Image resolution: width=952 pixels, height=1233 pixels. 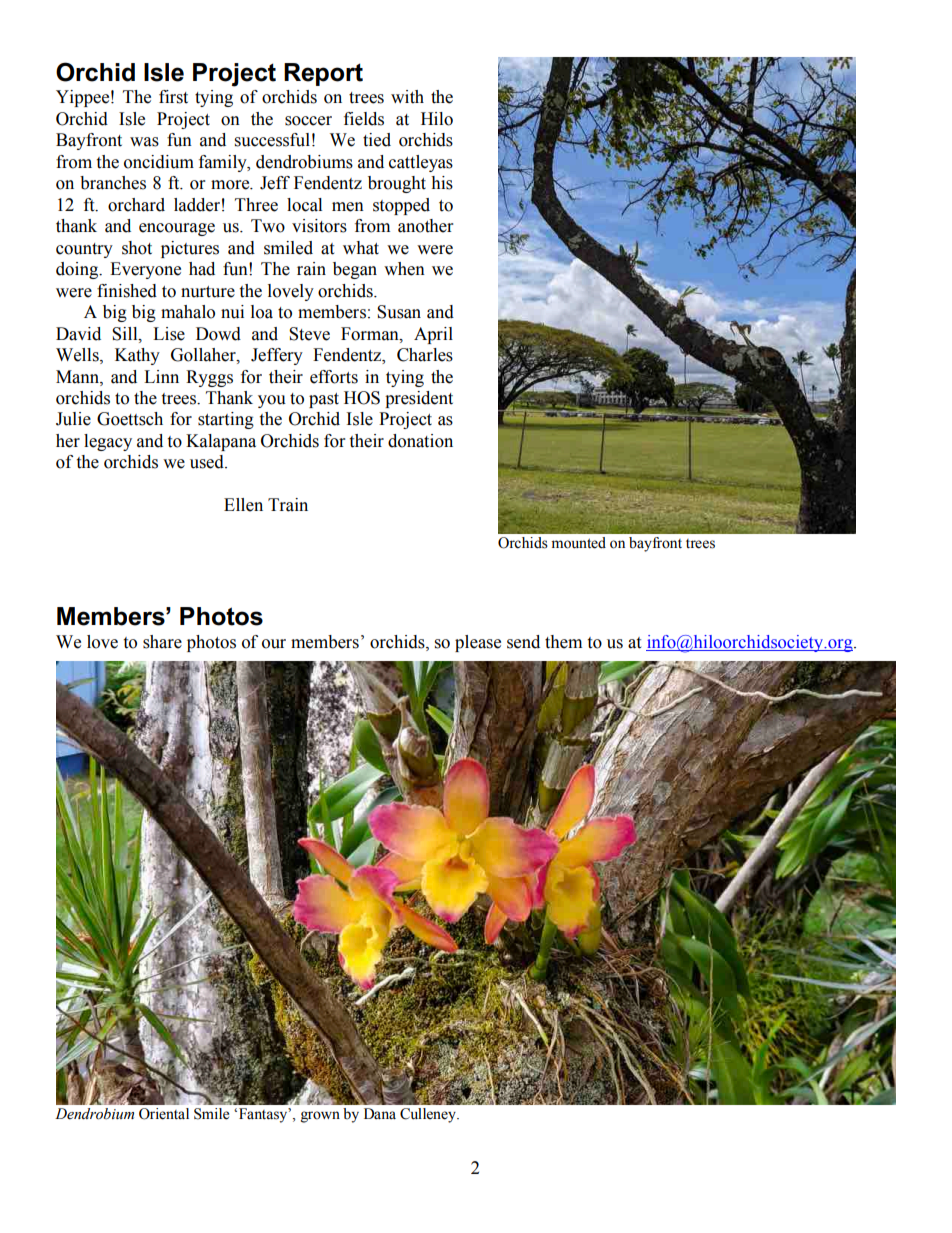 What do you see at coordinates (144, 142) in the page?
I see `was` at bounding box center [144, 142].
